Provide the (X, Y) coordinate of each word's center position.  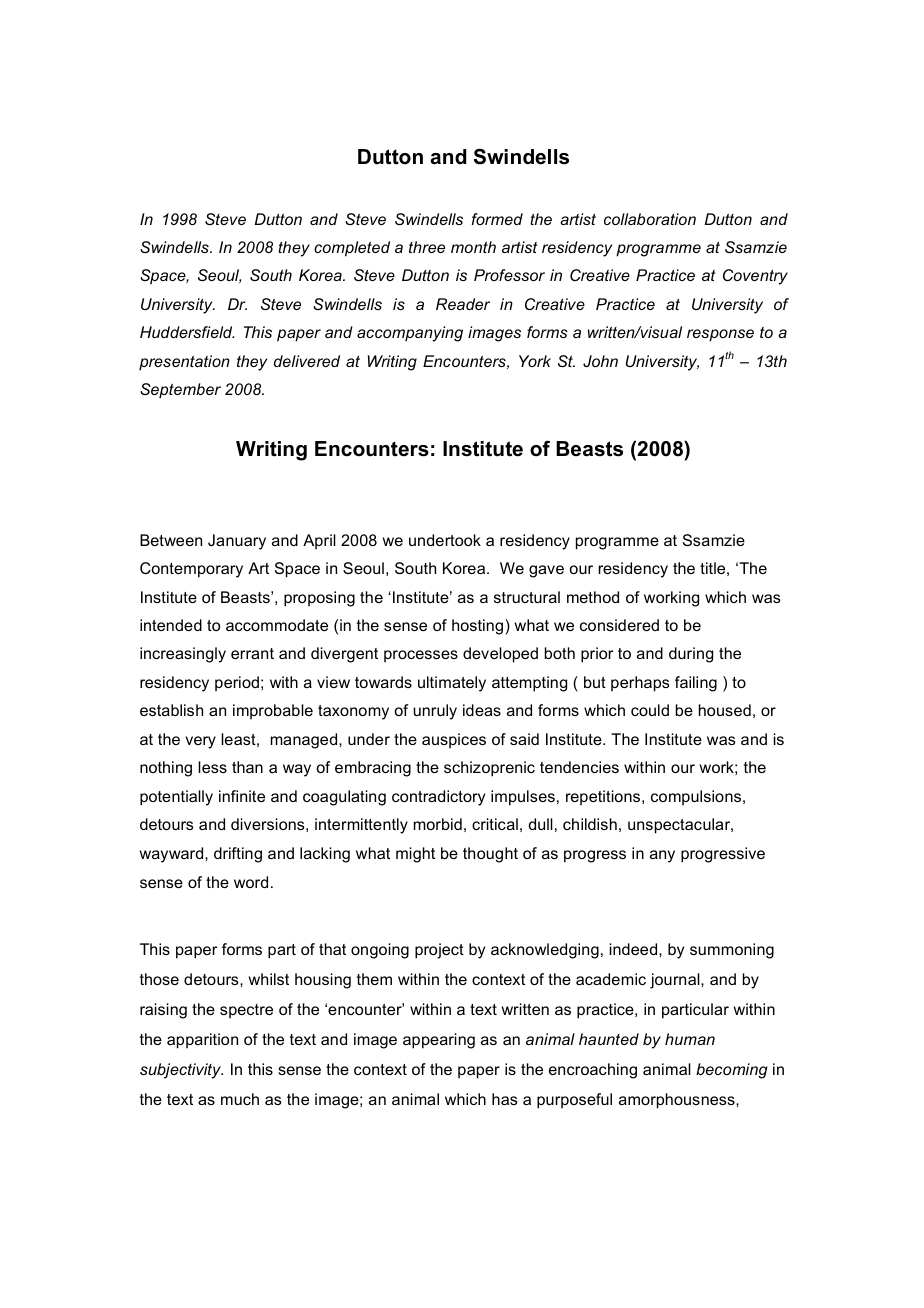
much (240, 1099)
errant (252, 653)
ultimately (452, 684)
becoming (732, 1071)
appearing (439, 1041)
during (691, 655)
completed (352, 249)
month (473, 247)
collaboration (650, 219)
